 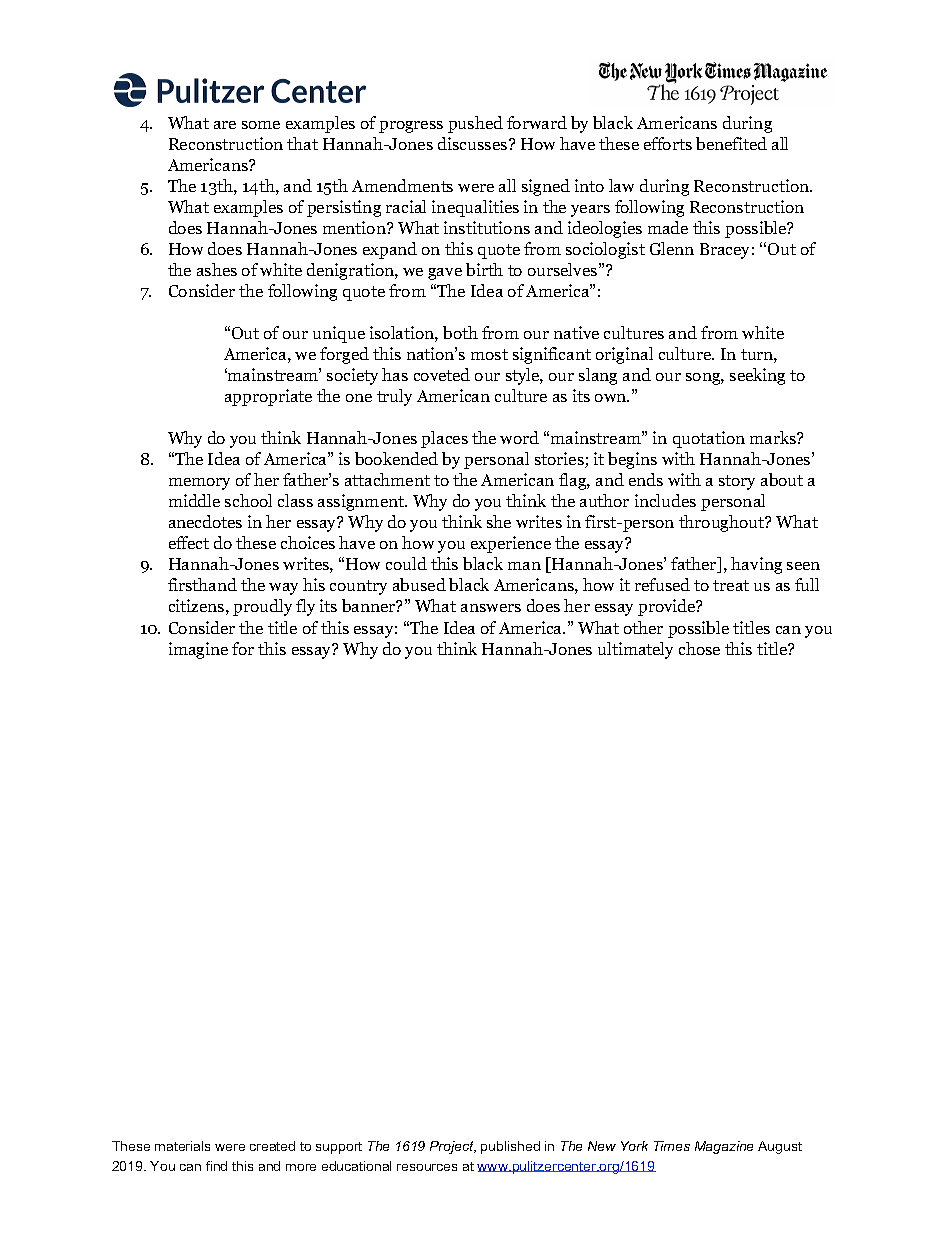 I want to click on imagine, so click(x=198, y=650).
